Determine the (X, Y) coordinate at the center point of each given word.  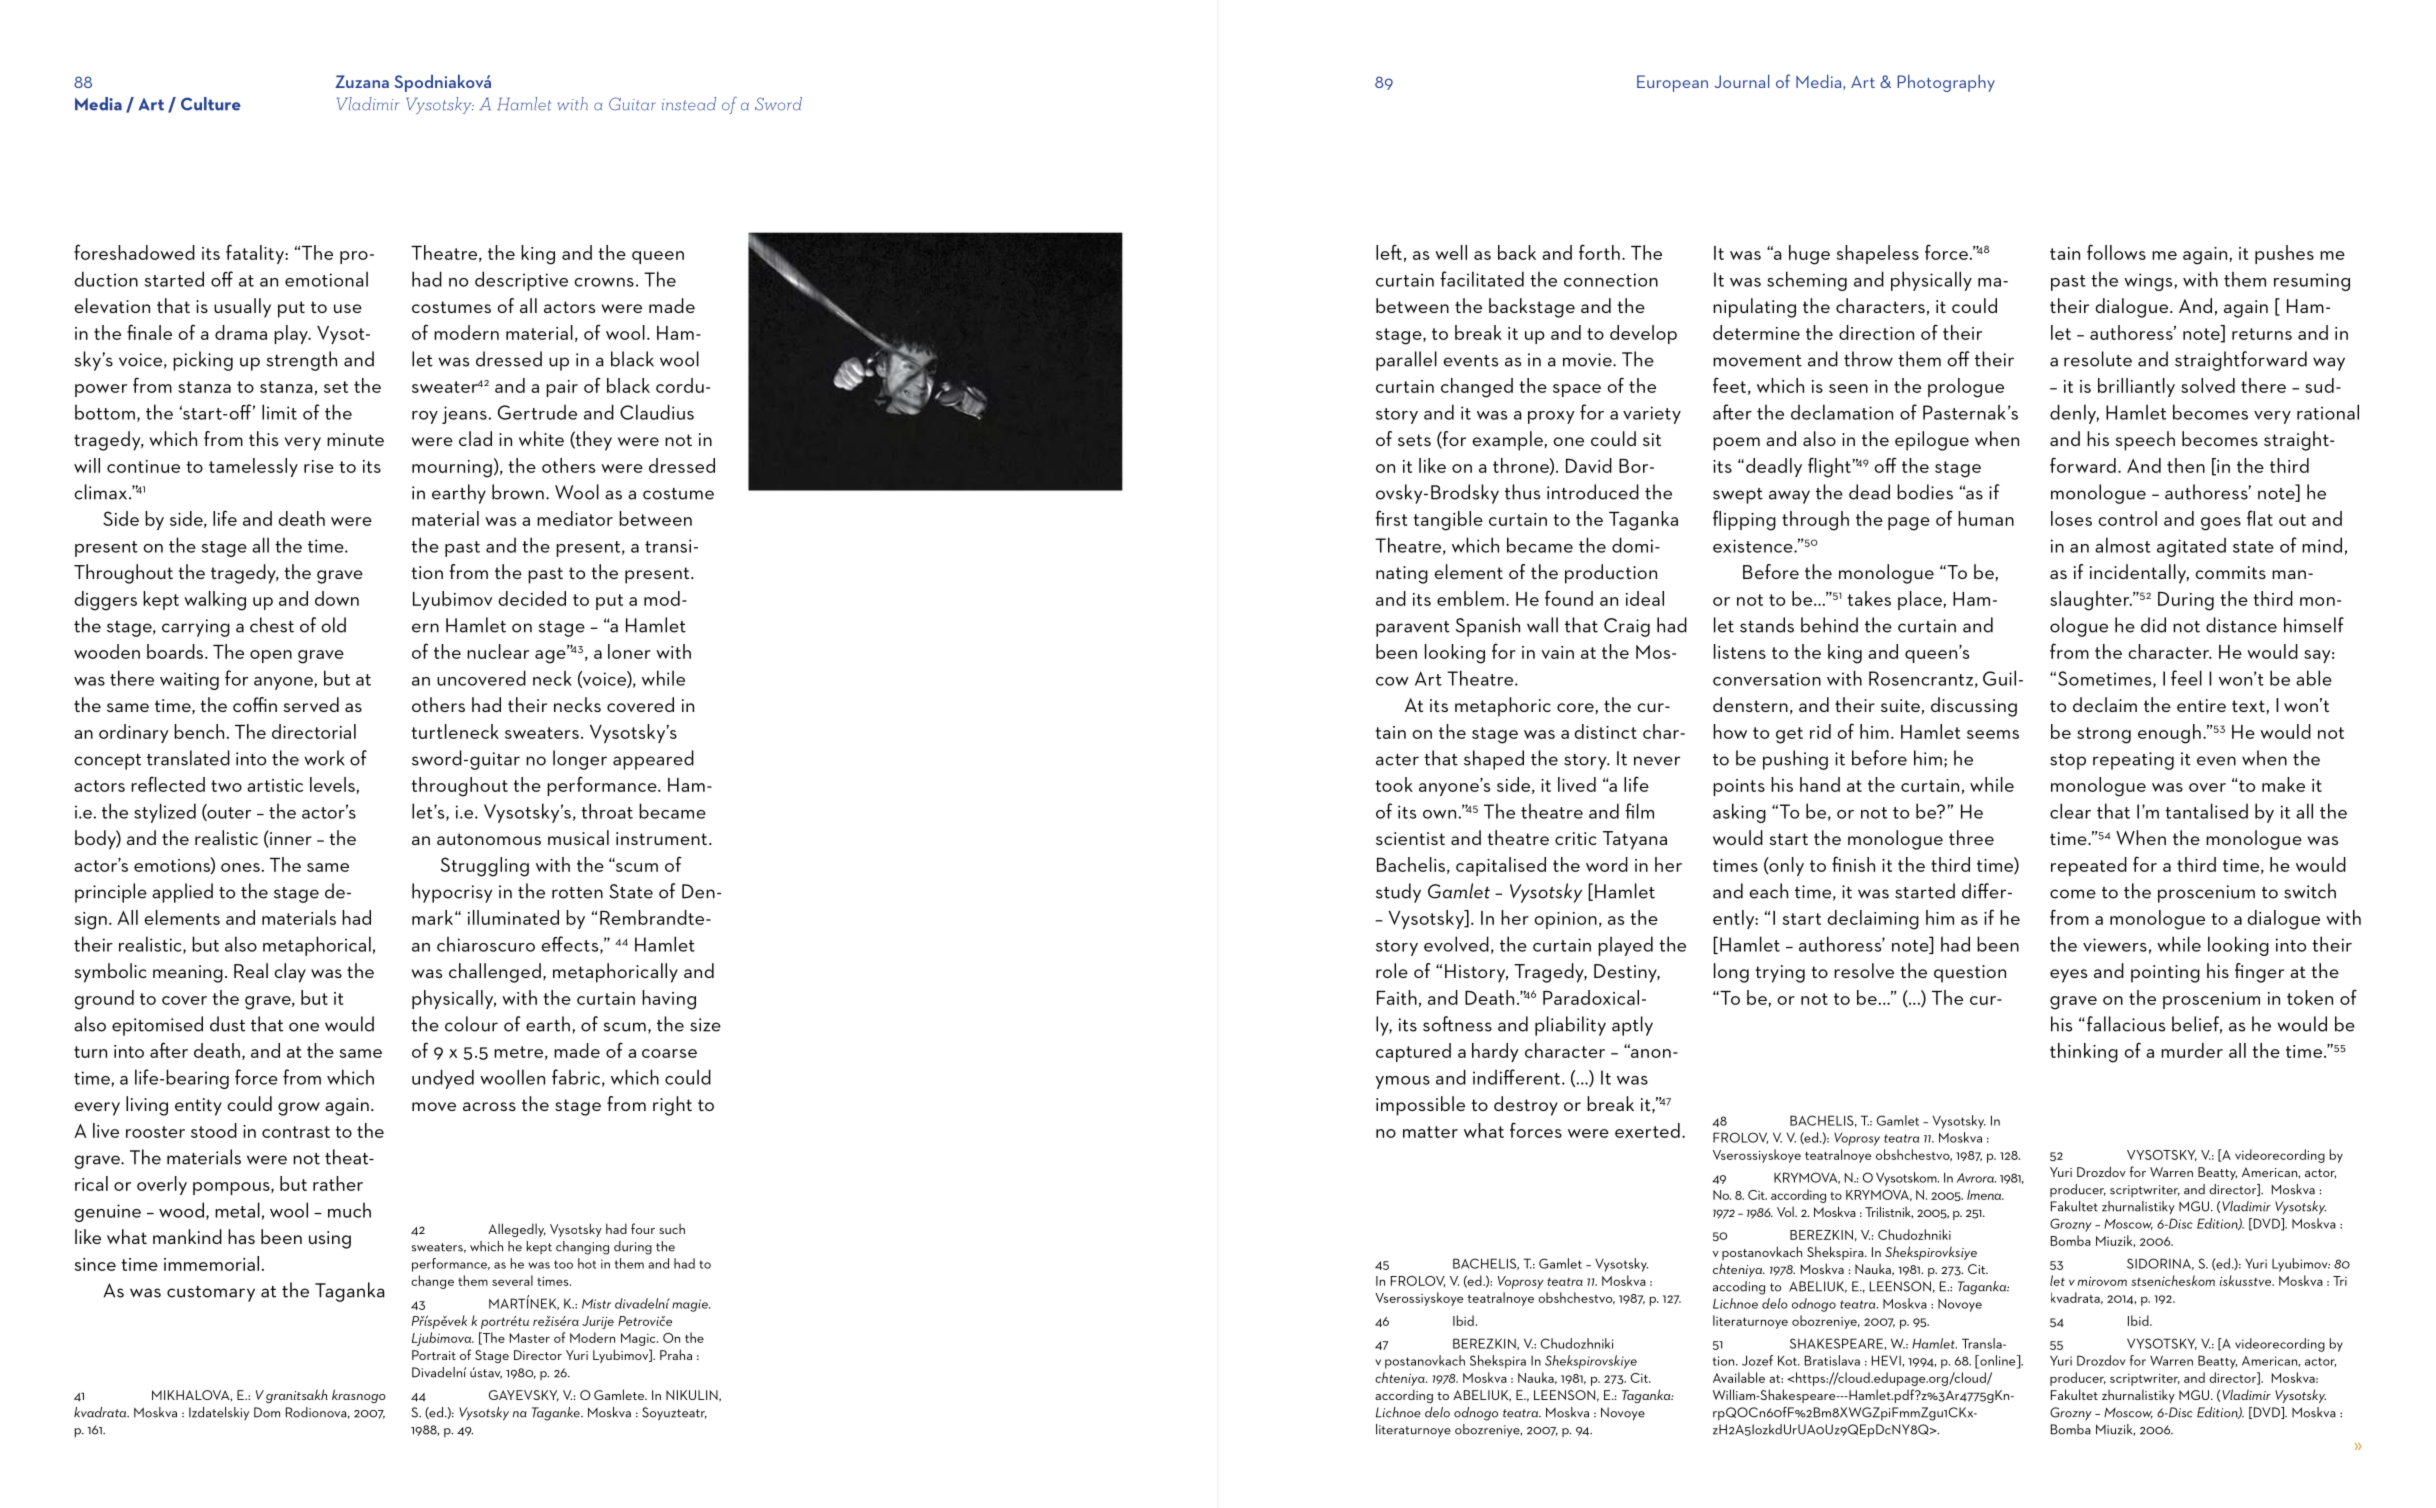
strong (2104, 735)
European (1672, 83)
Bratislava (1832, 1360)
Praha (676, 1354)
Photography (1946, 83)
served (311, 704)
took (1394, 784)
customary (211, 1294)
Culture (211, 104)
